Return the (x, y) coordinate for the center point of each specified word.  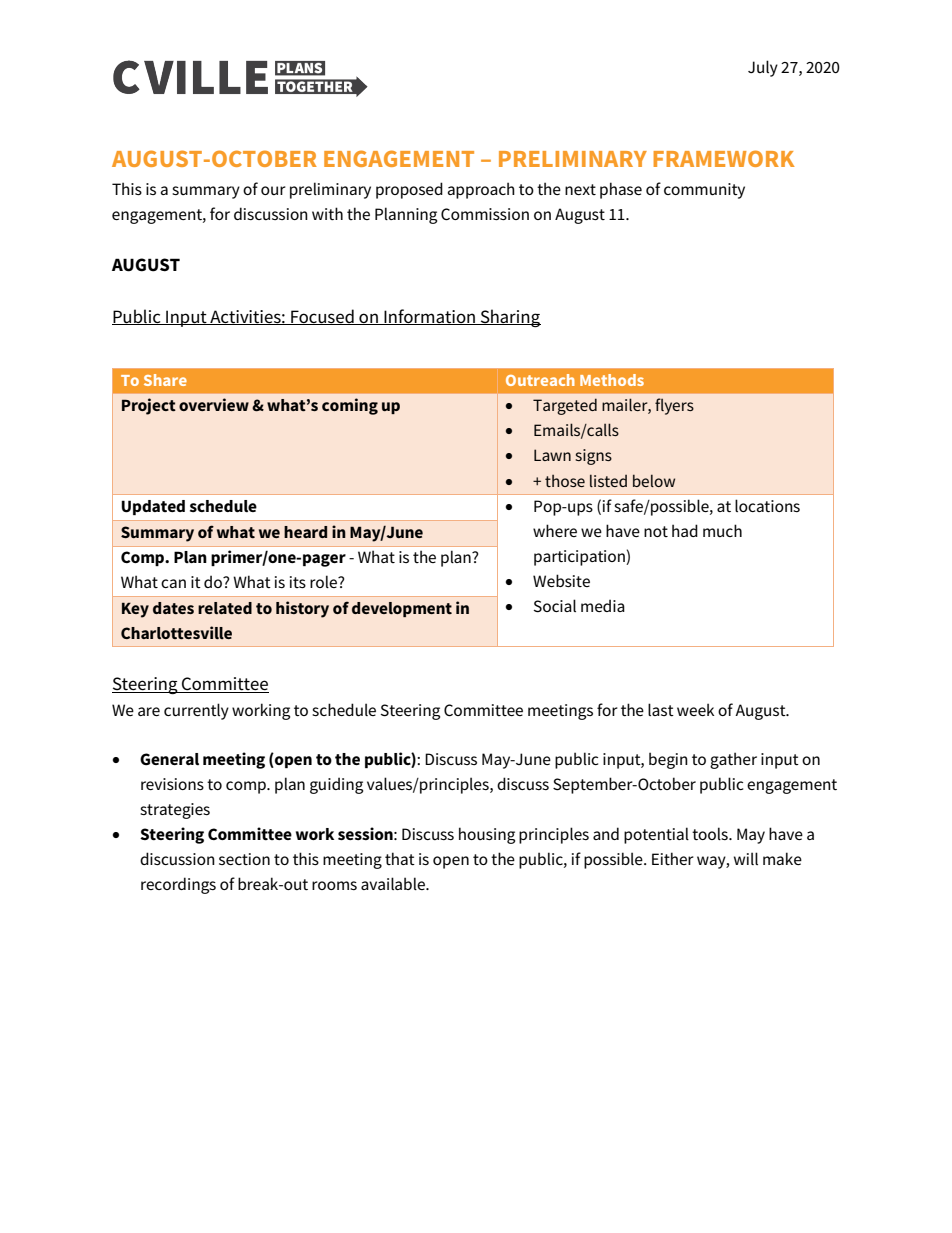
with (327, 213)
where (555, 530)
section (244, 859)
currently (196, 711)
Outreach (540, 380)
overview (214, 404)
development (402, 609)
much (722, 530)
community (704, 191)
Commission (485, 214)
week (695, 709)
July (763, 68)
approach (481, 190)
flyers (674, 406)
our (273, 190)
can (173, 583)
